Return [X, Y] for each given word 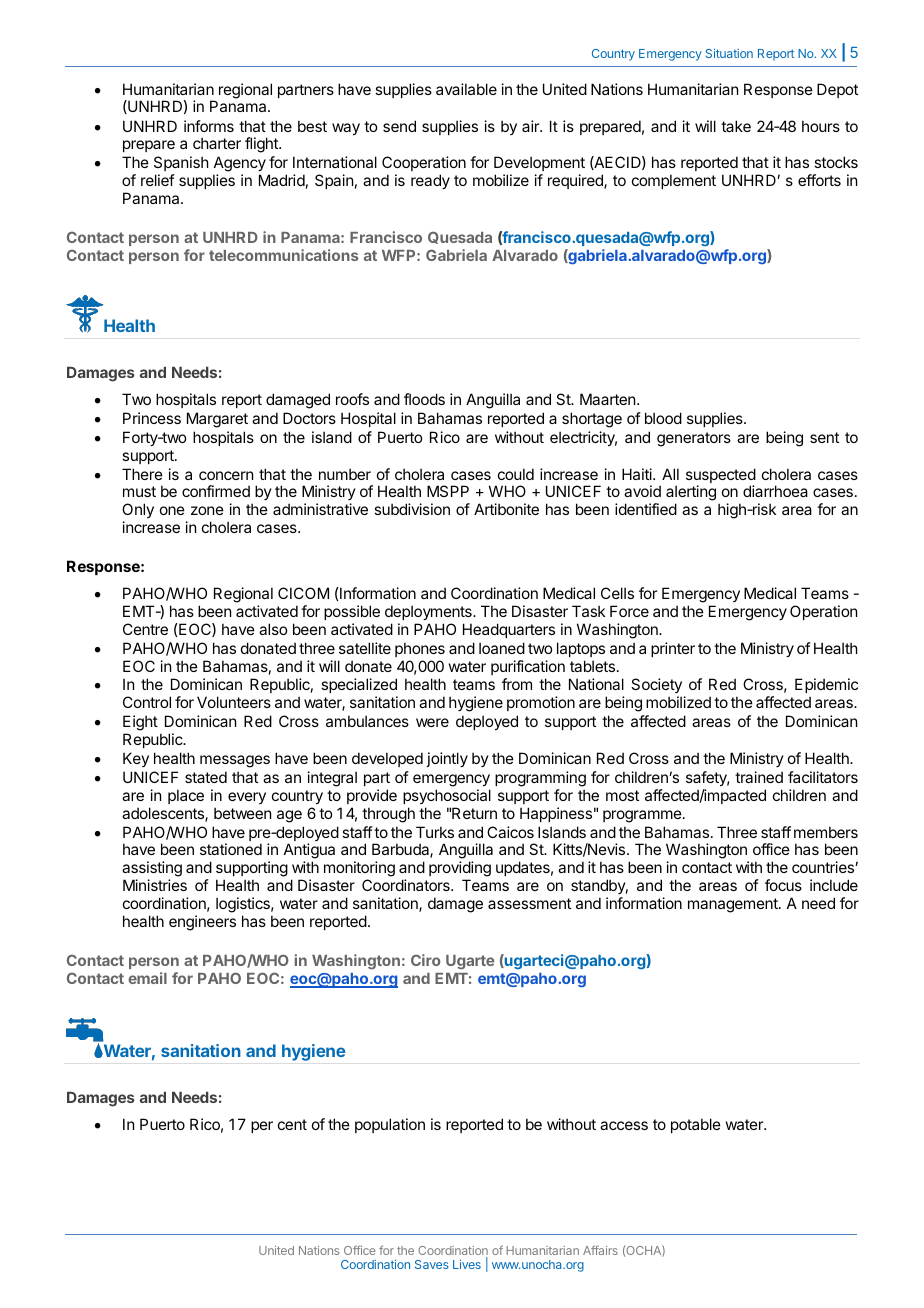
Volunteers [234, 702]
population [390, 1125]
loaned [502, 648]
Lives [467, 1264]
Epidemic [826, 687]
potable [696, 1125]
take [736, 126]
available [466, 89]
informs [209, 126]
